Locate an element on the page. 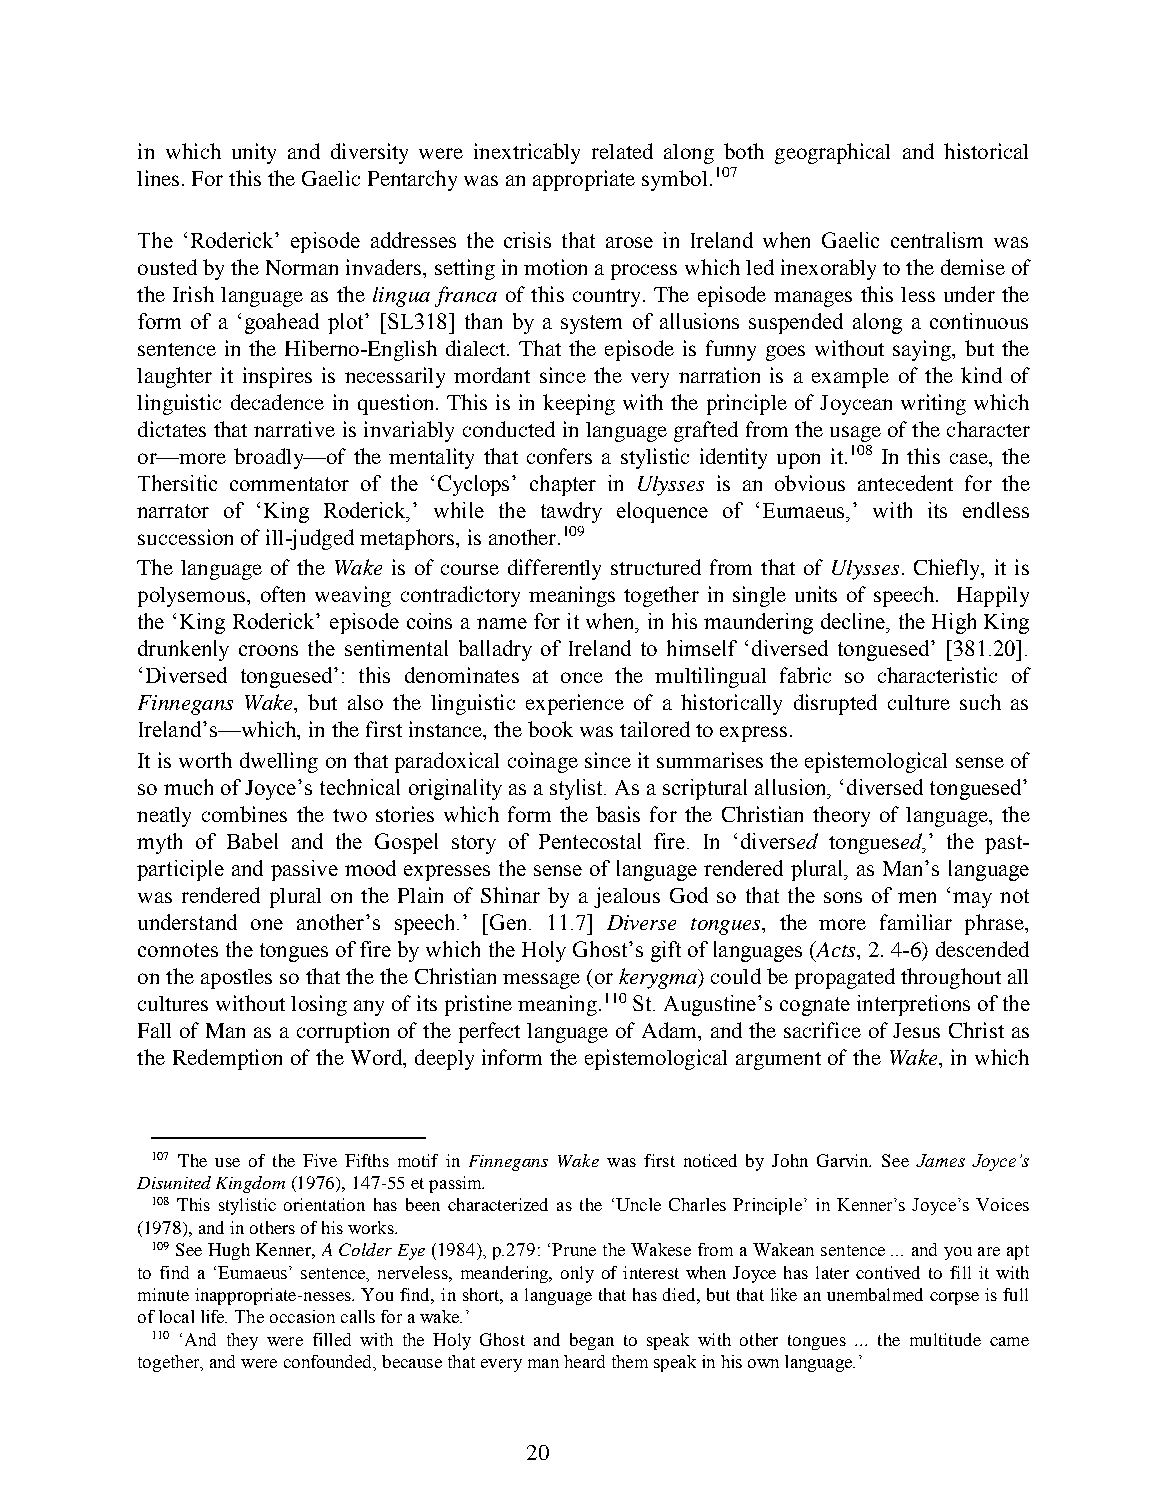  multitude is located at coordinates (945, 1339).
